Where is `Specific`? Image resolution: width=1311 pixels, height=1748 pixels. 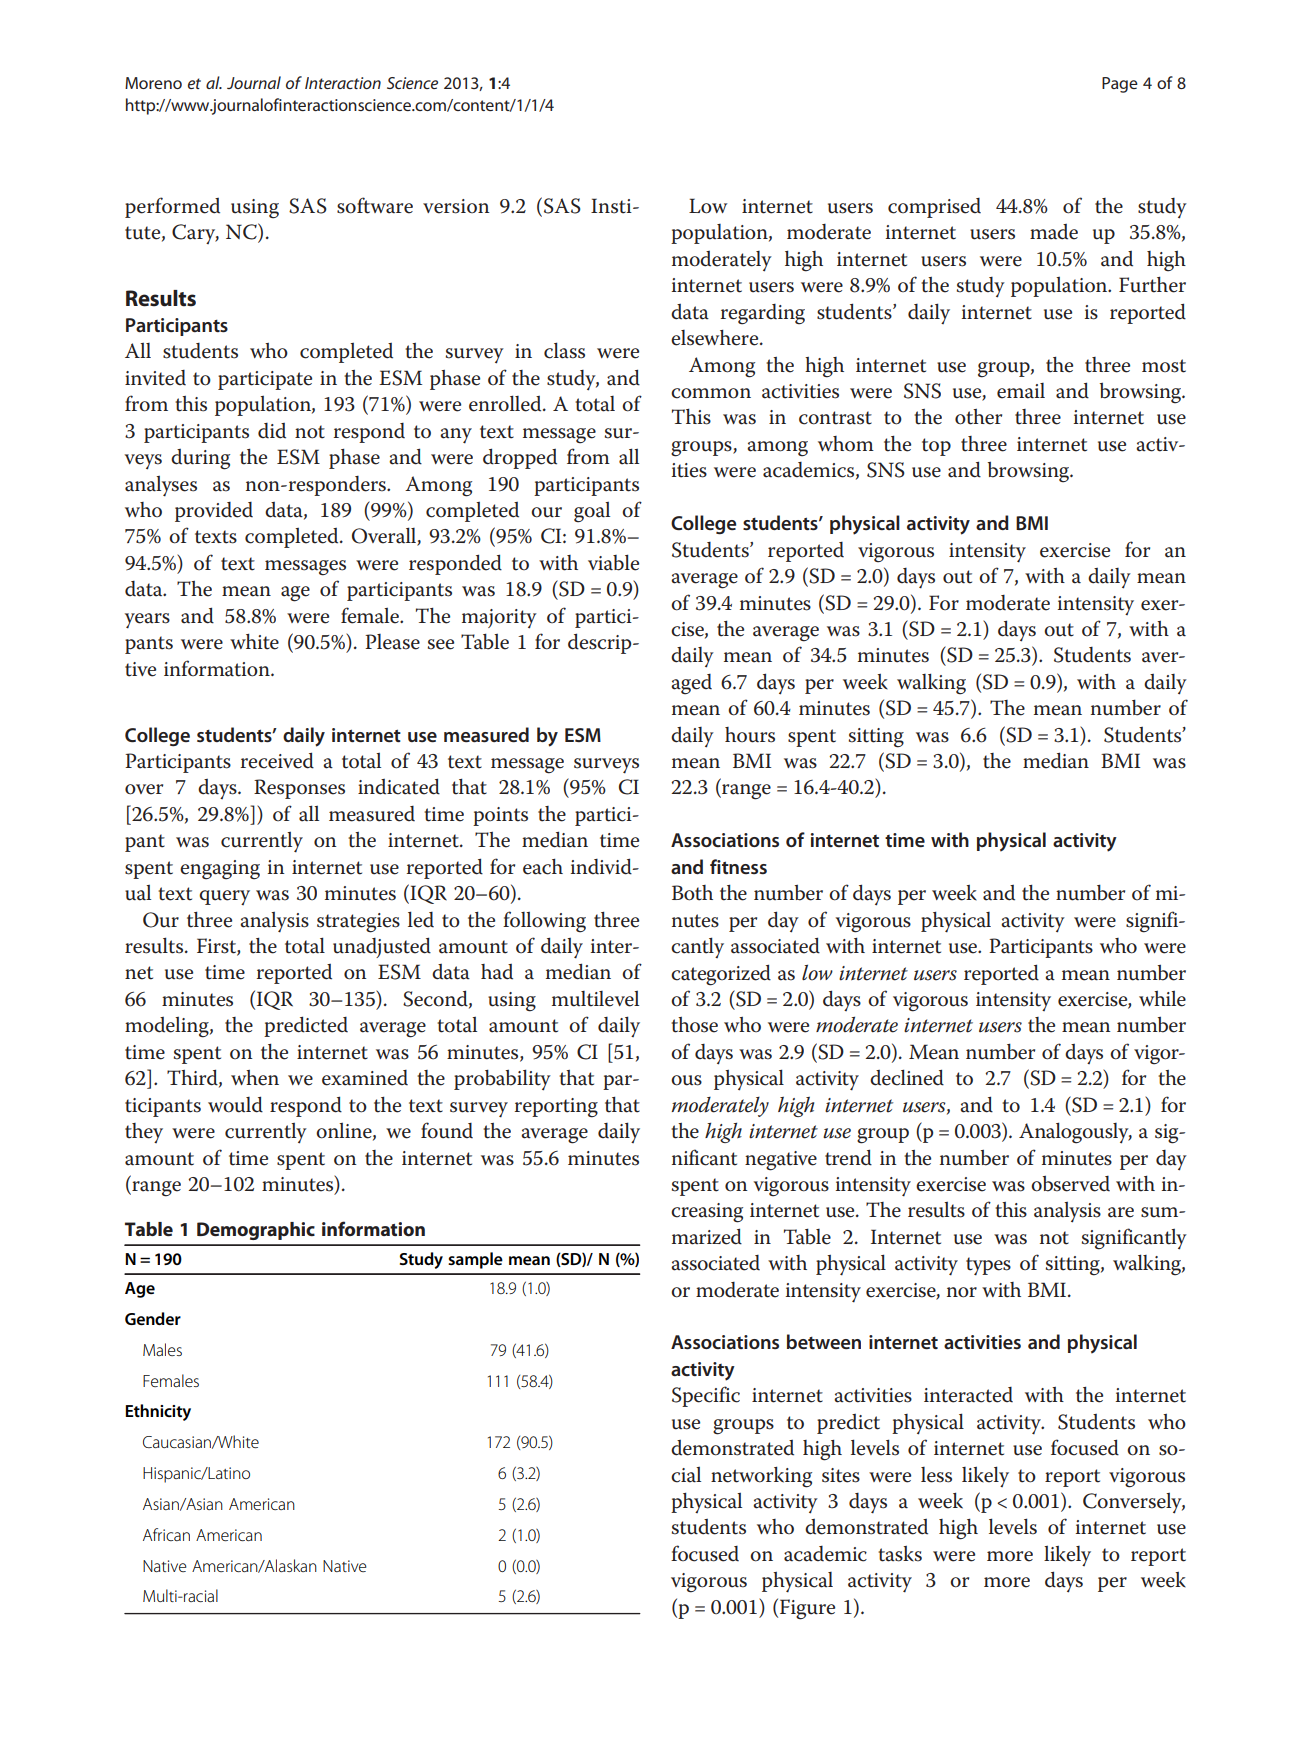 Specific is located at coordinates (706, 1396).
